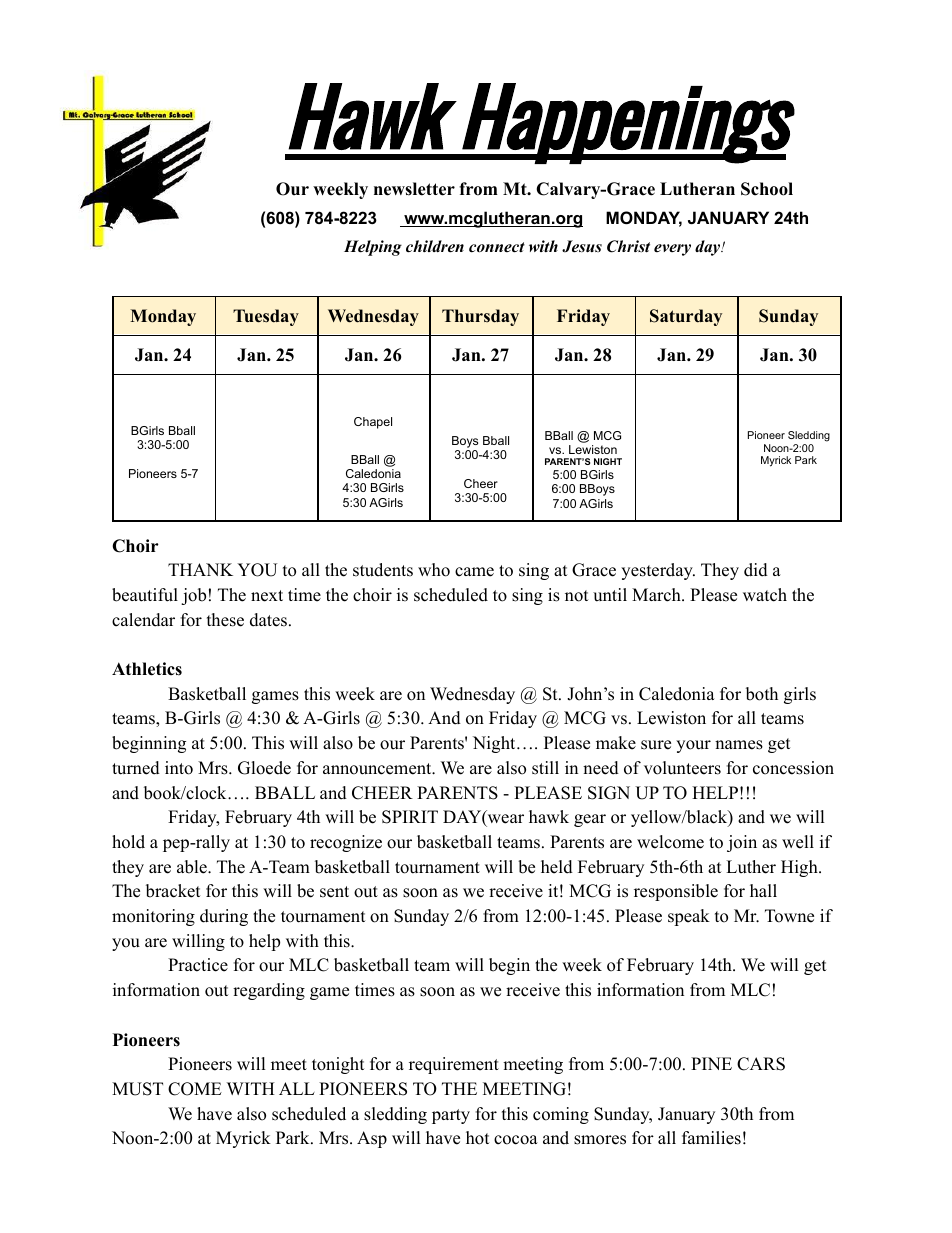  Describe the element at coordinates (480, 317) in the screenshot. I see `Thursday` at that location.
